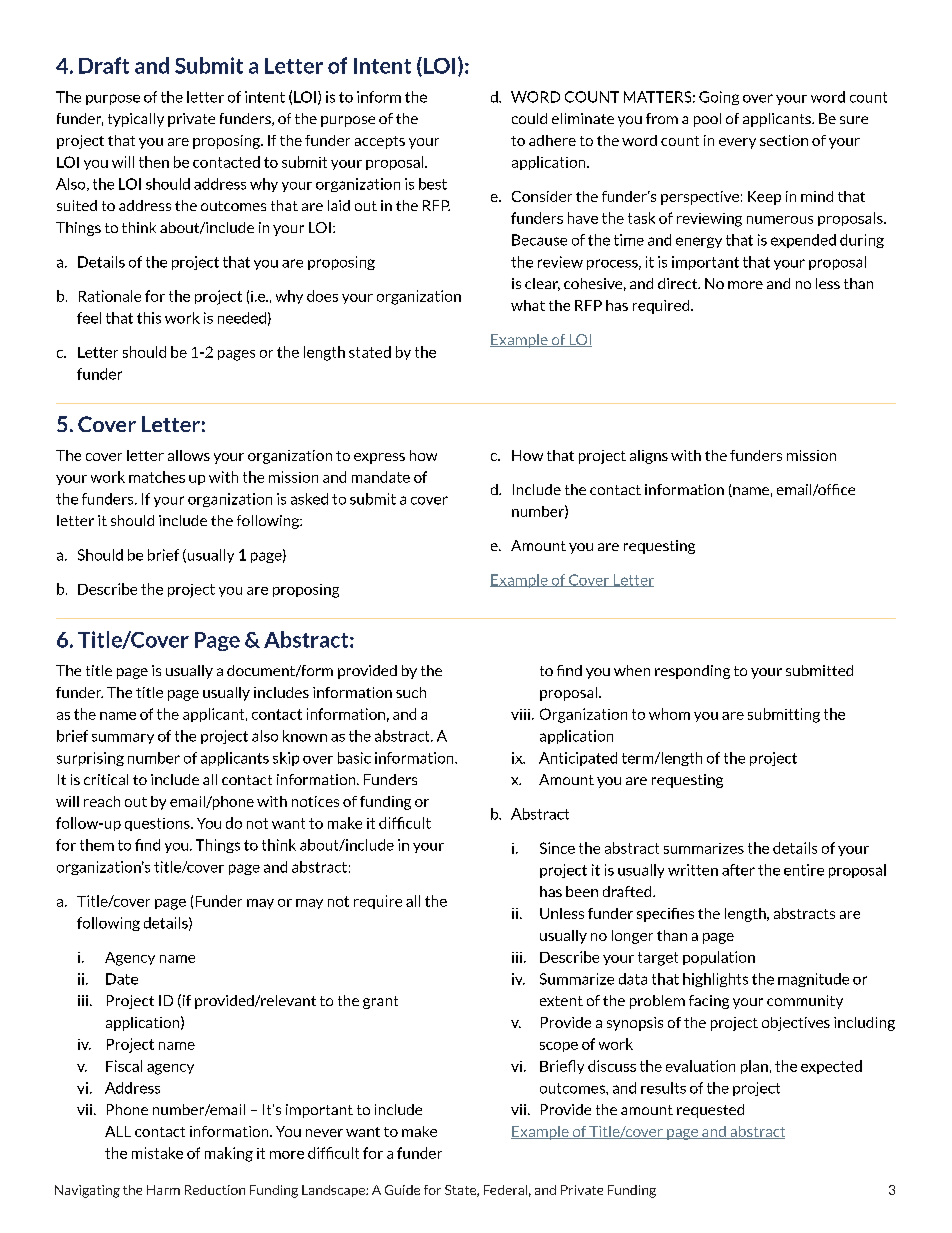 The height and width of the screenshot is (1233, 952). Describe the element at coordinates (136, 120) in the screenshot. I see `typically` at that location.
